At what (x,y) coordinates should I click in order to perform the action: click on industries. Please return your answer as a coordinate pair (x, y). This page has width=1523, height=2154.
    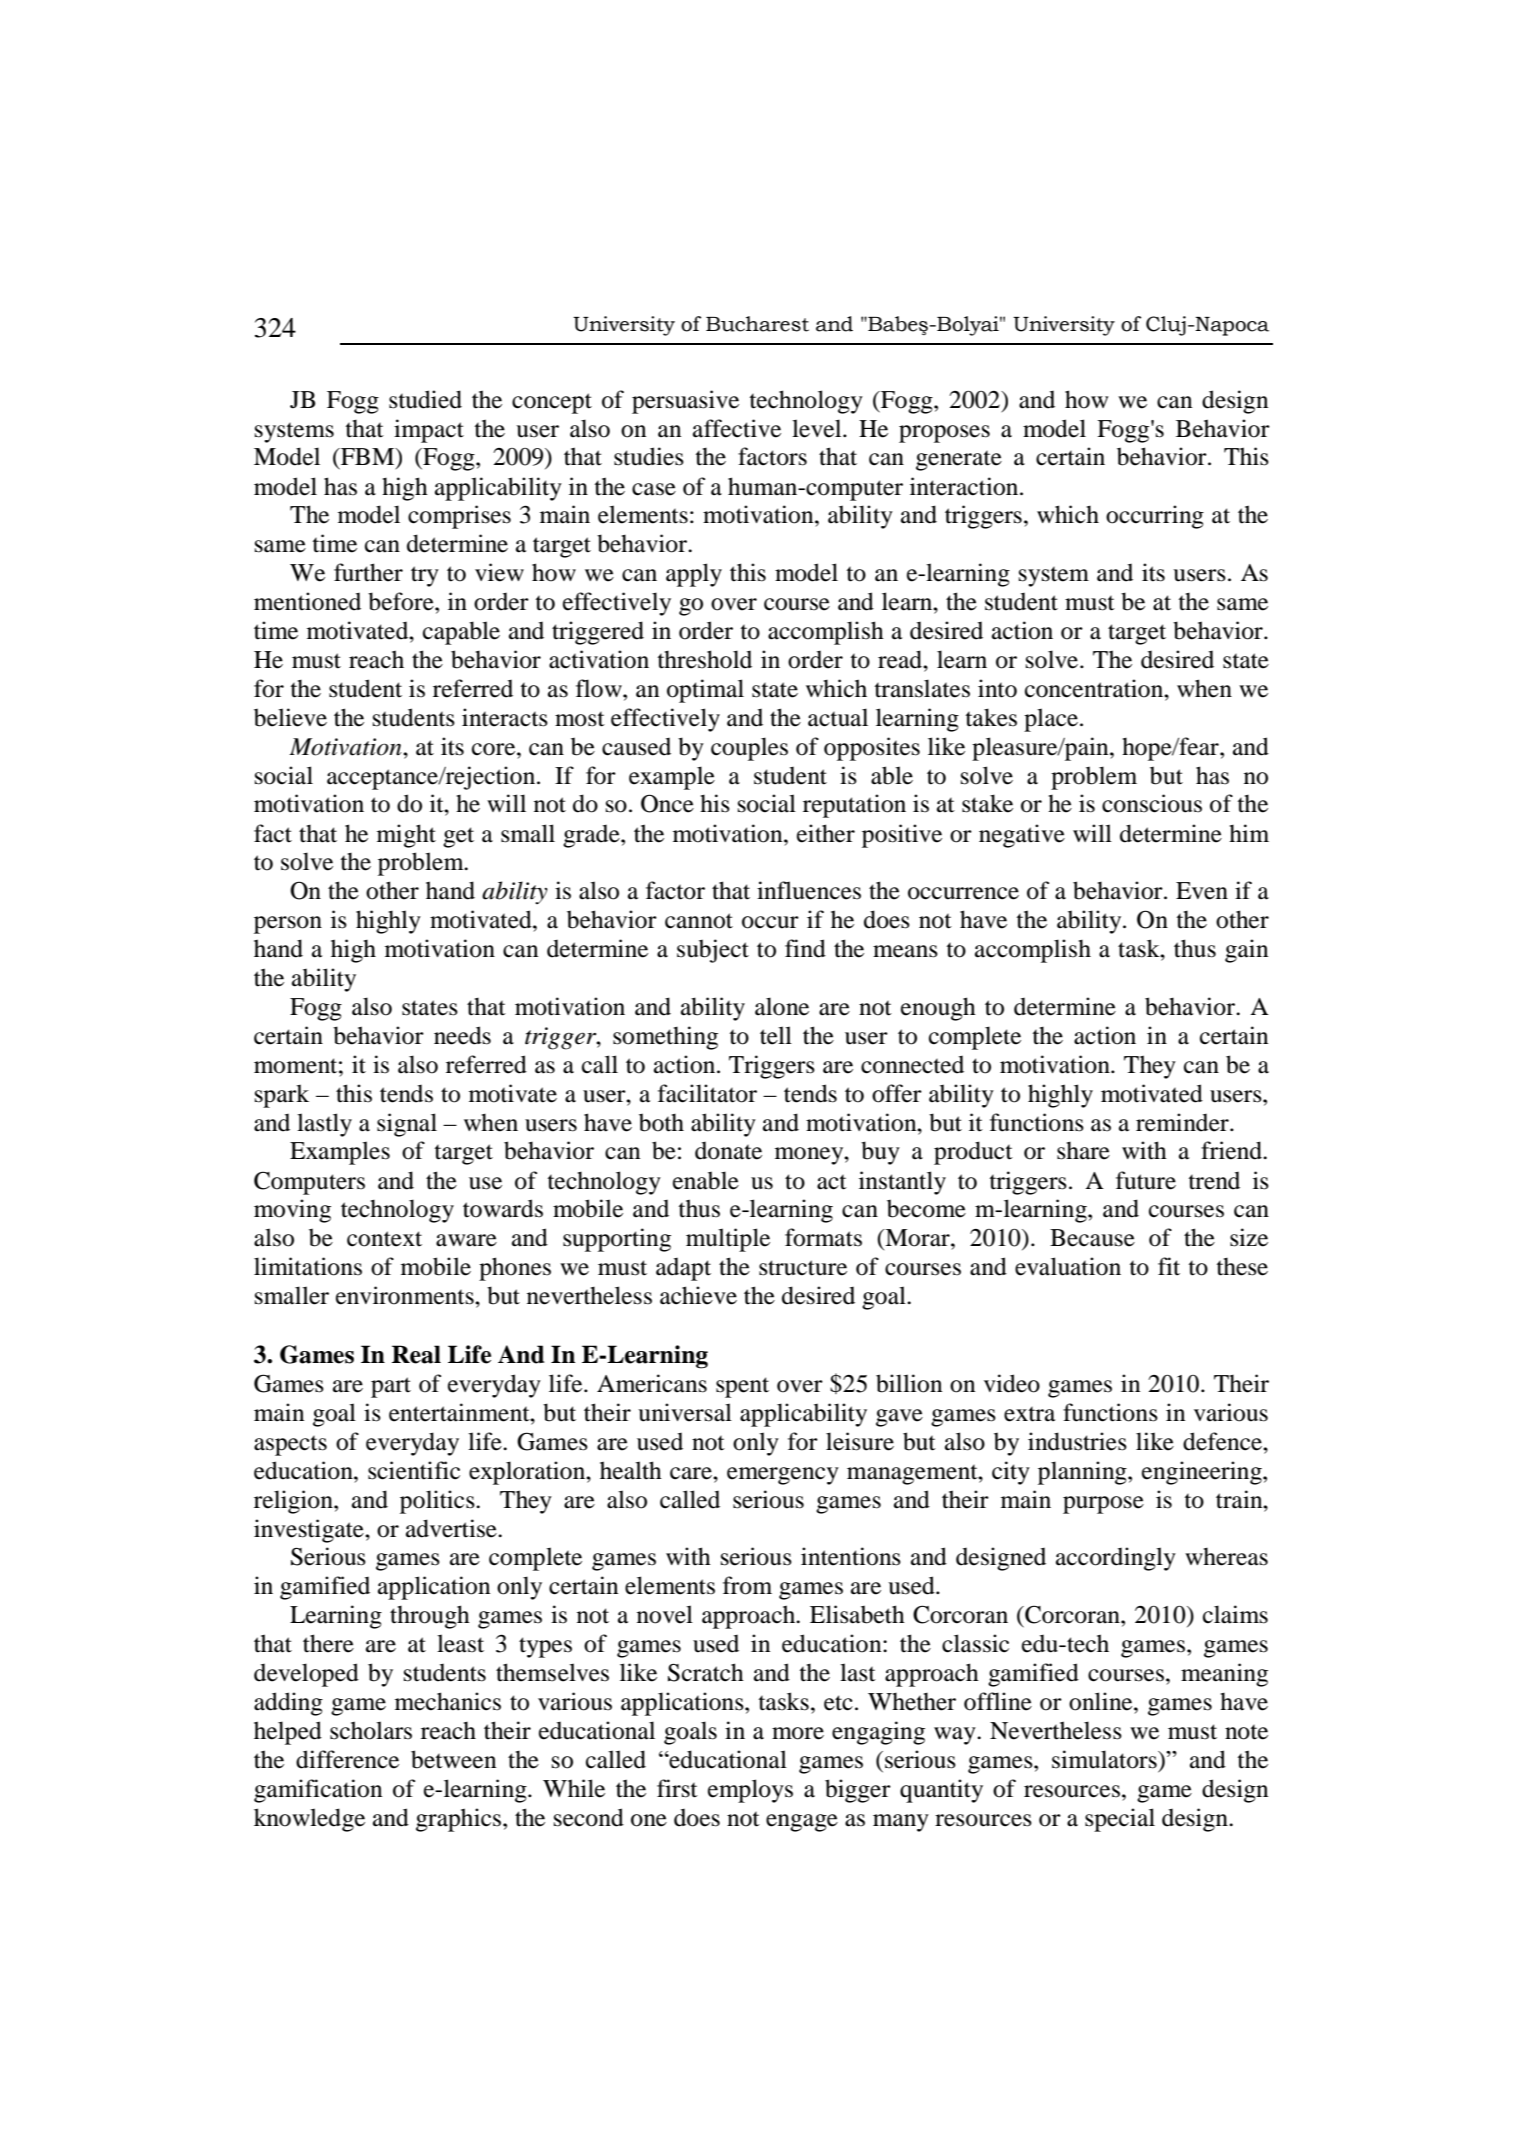
    Looking at the image, I should click on (1077, 1441).
